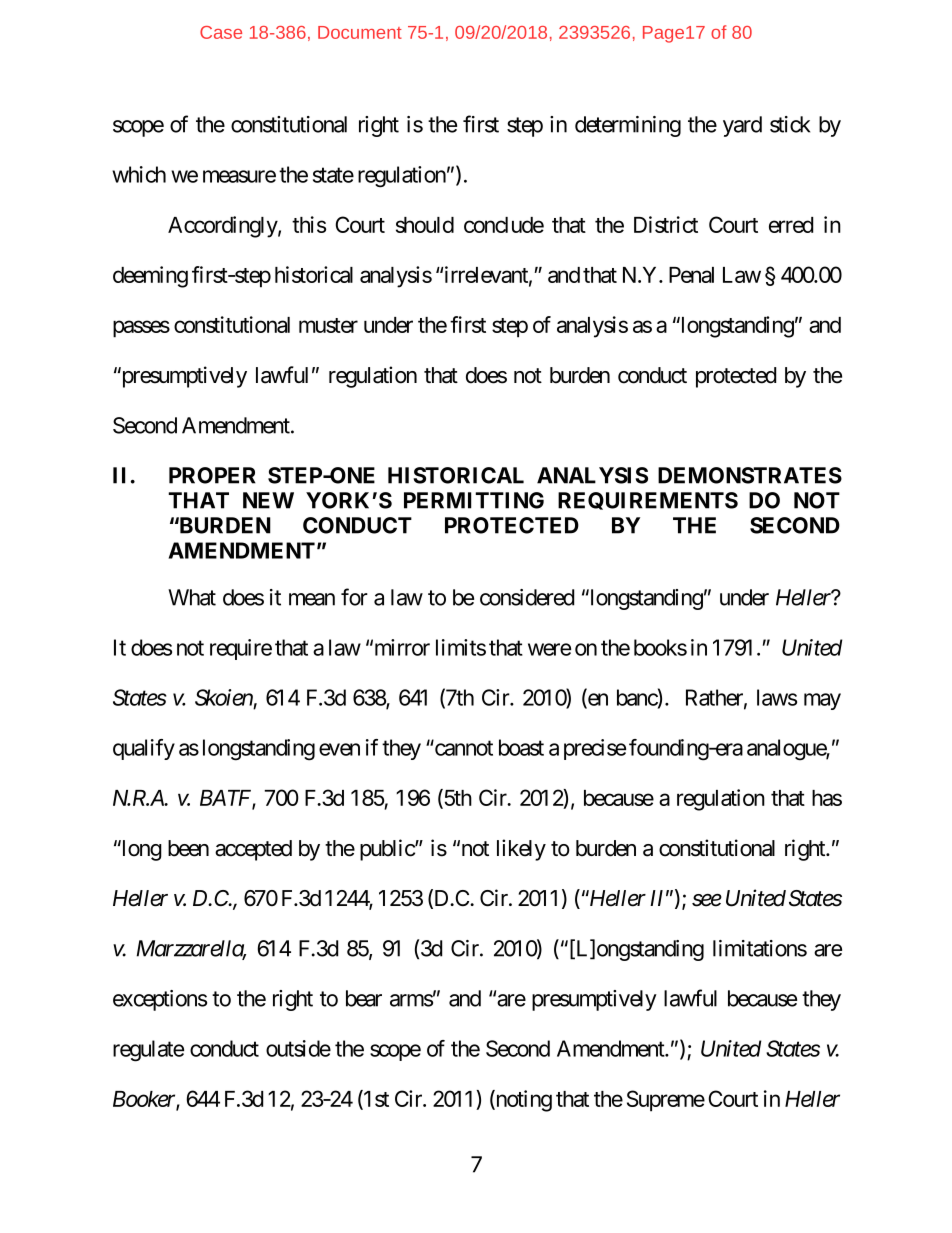 The height and width of the image is (1233, 952). Describe the element at coordinates (221, 32) in the image. I see `Case` at that location.
